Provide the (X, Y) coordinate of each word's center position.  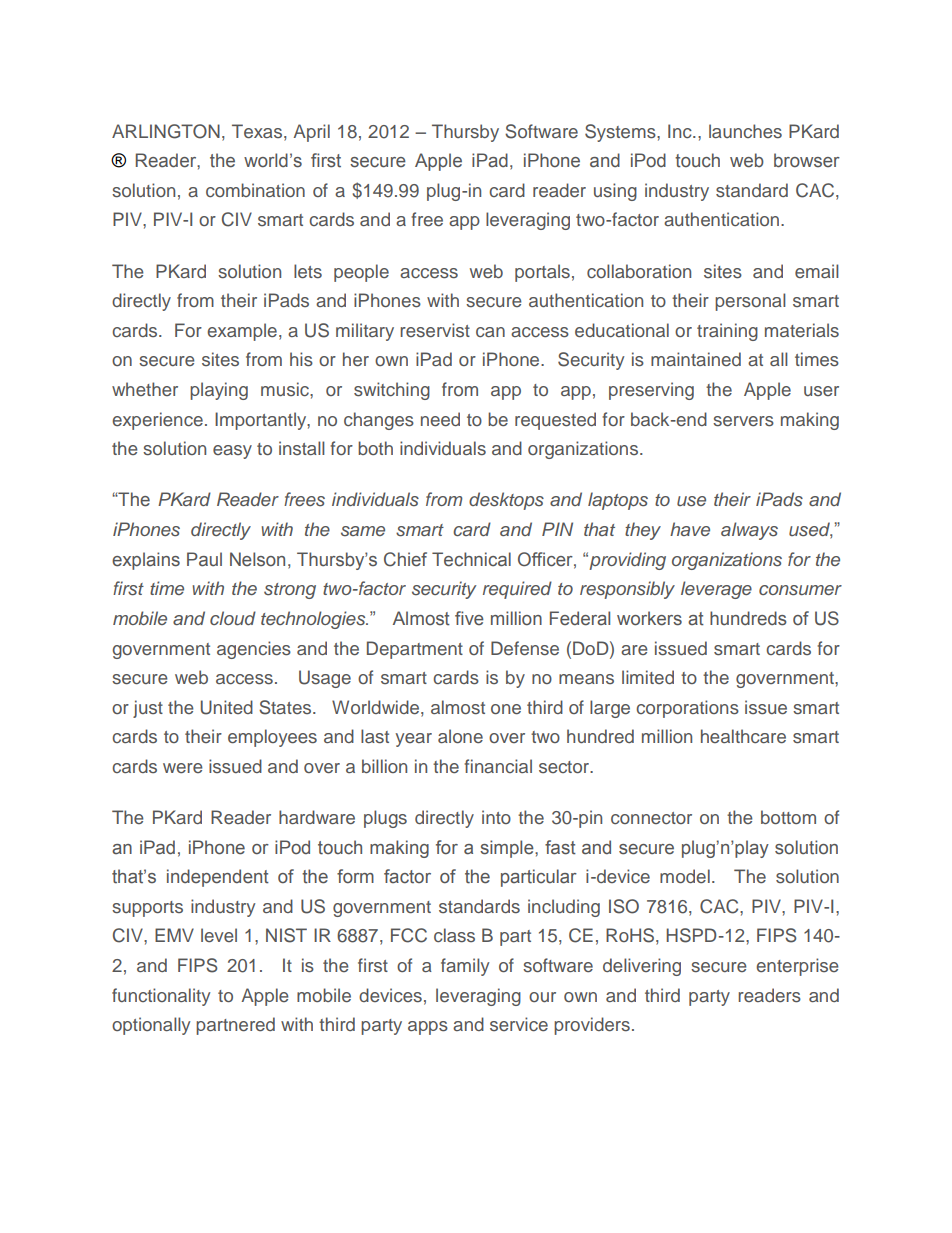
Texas (258, 131)
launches (745, 131)
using (615, 192)
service (519, 1024)
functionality (161, 997)
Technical (471, 559)
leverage (716, 590)
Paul (204, 559)
